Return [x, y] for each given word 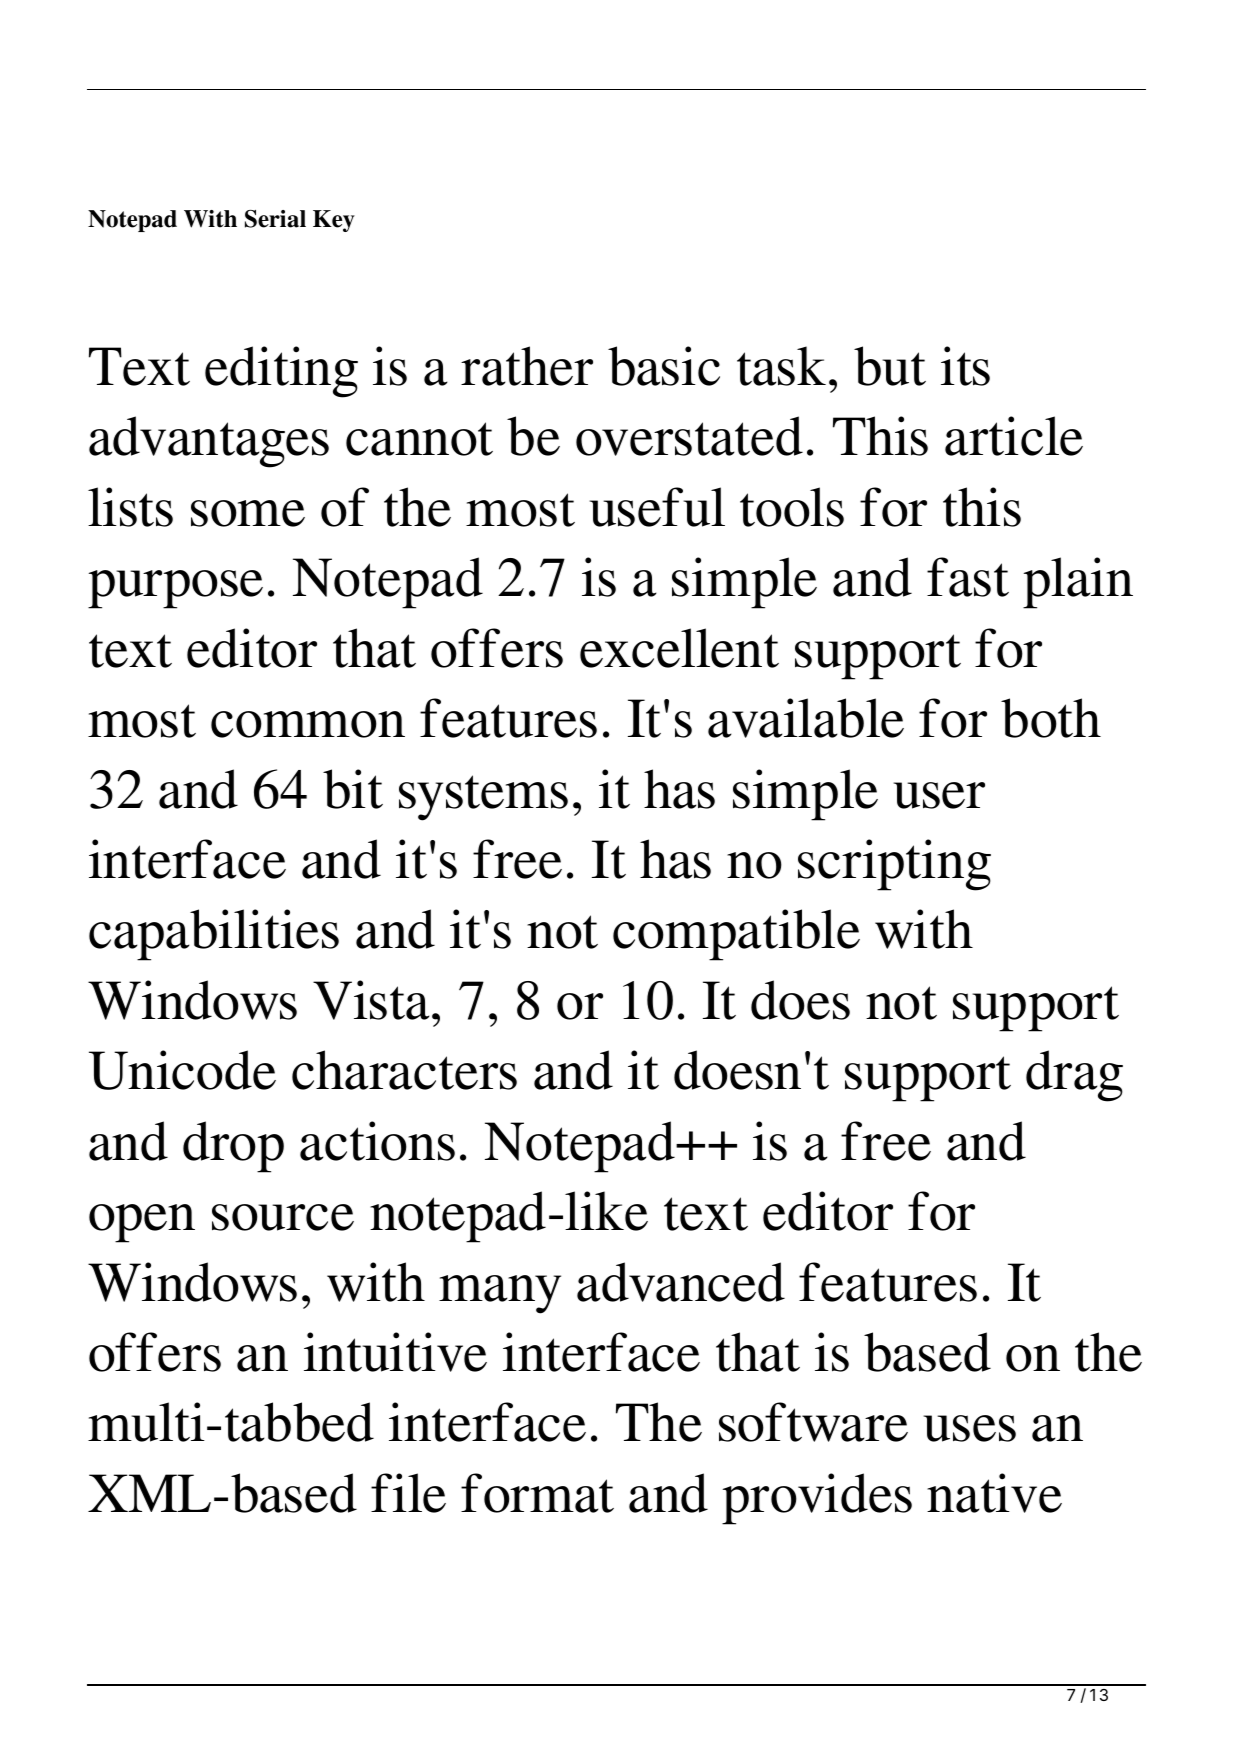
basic [664, 366]
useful [657, 507]
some [248, 513]
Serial [275, 219]
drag [1074, 1076]
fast [968, 577]
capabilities [214, 935]
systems [483, 798]
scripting [894, 865]
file [408, 1493]
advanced [681, 1282]
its [965, 366]
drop [233, 1147]
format [537, 1493]
